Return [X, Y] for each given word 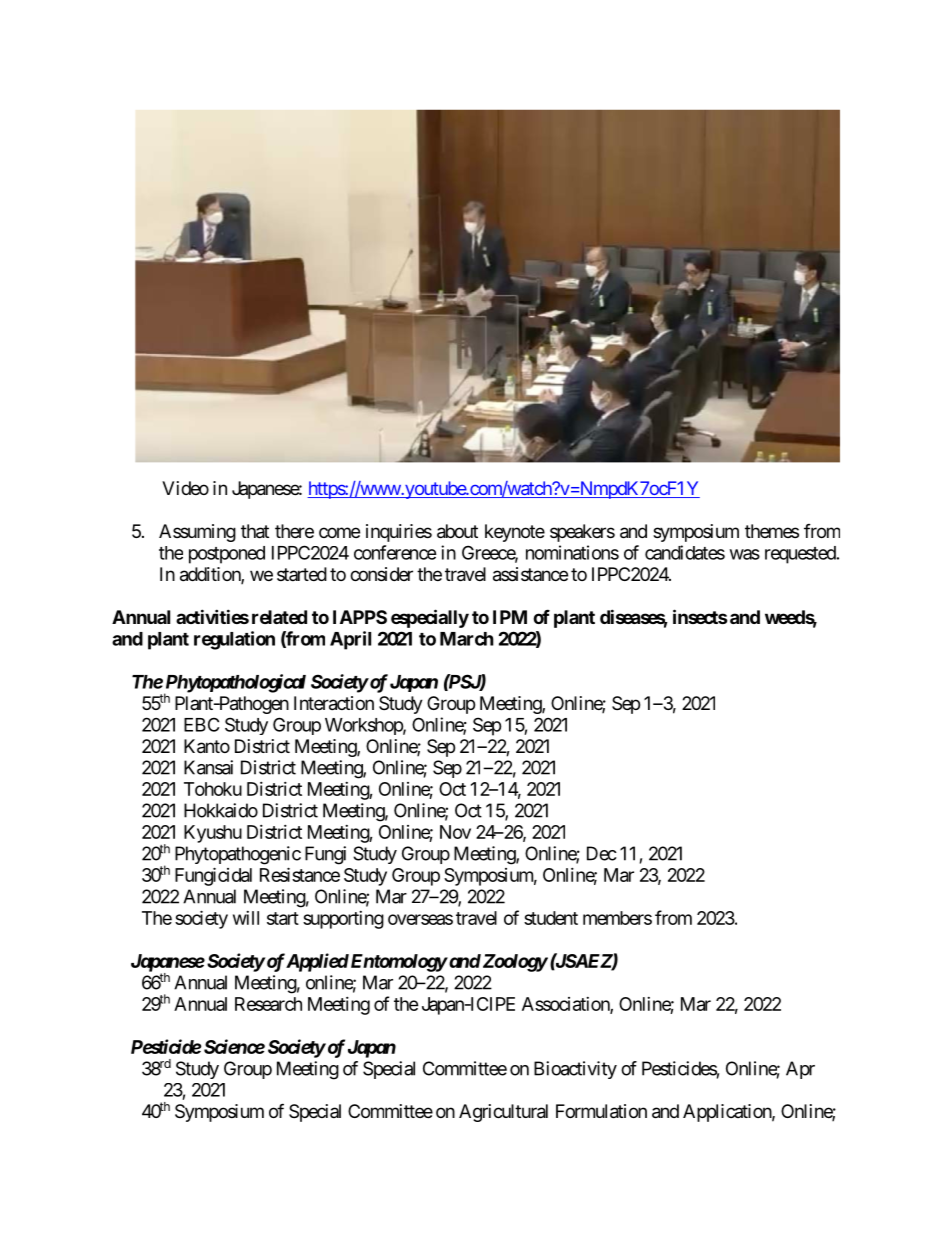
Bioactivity [575, 1070]
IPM [510, 617]
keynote [515, 533]
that [255, 531]
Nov [455, 832]
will [246, 918]
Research [268, 1004]
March [467, 639]
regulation [234, 640]
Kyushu [213, 834]
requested [800, 555]
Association [566, 1005]
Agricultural [503, 1113]
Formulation [601, 1111]
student [551, 918]
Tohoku [213, 789]
